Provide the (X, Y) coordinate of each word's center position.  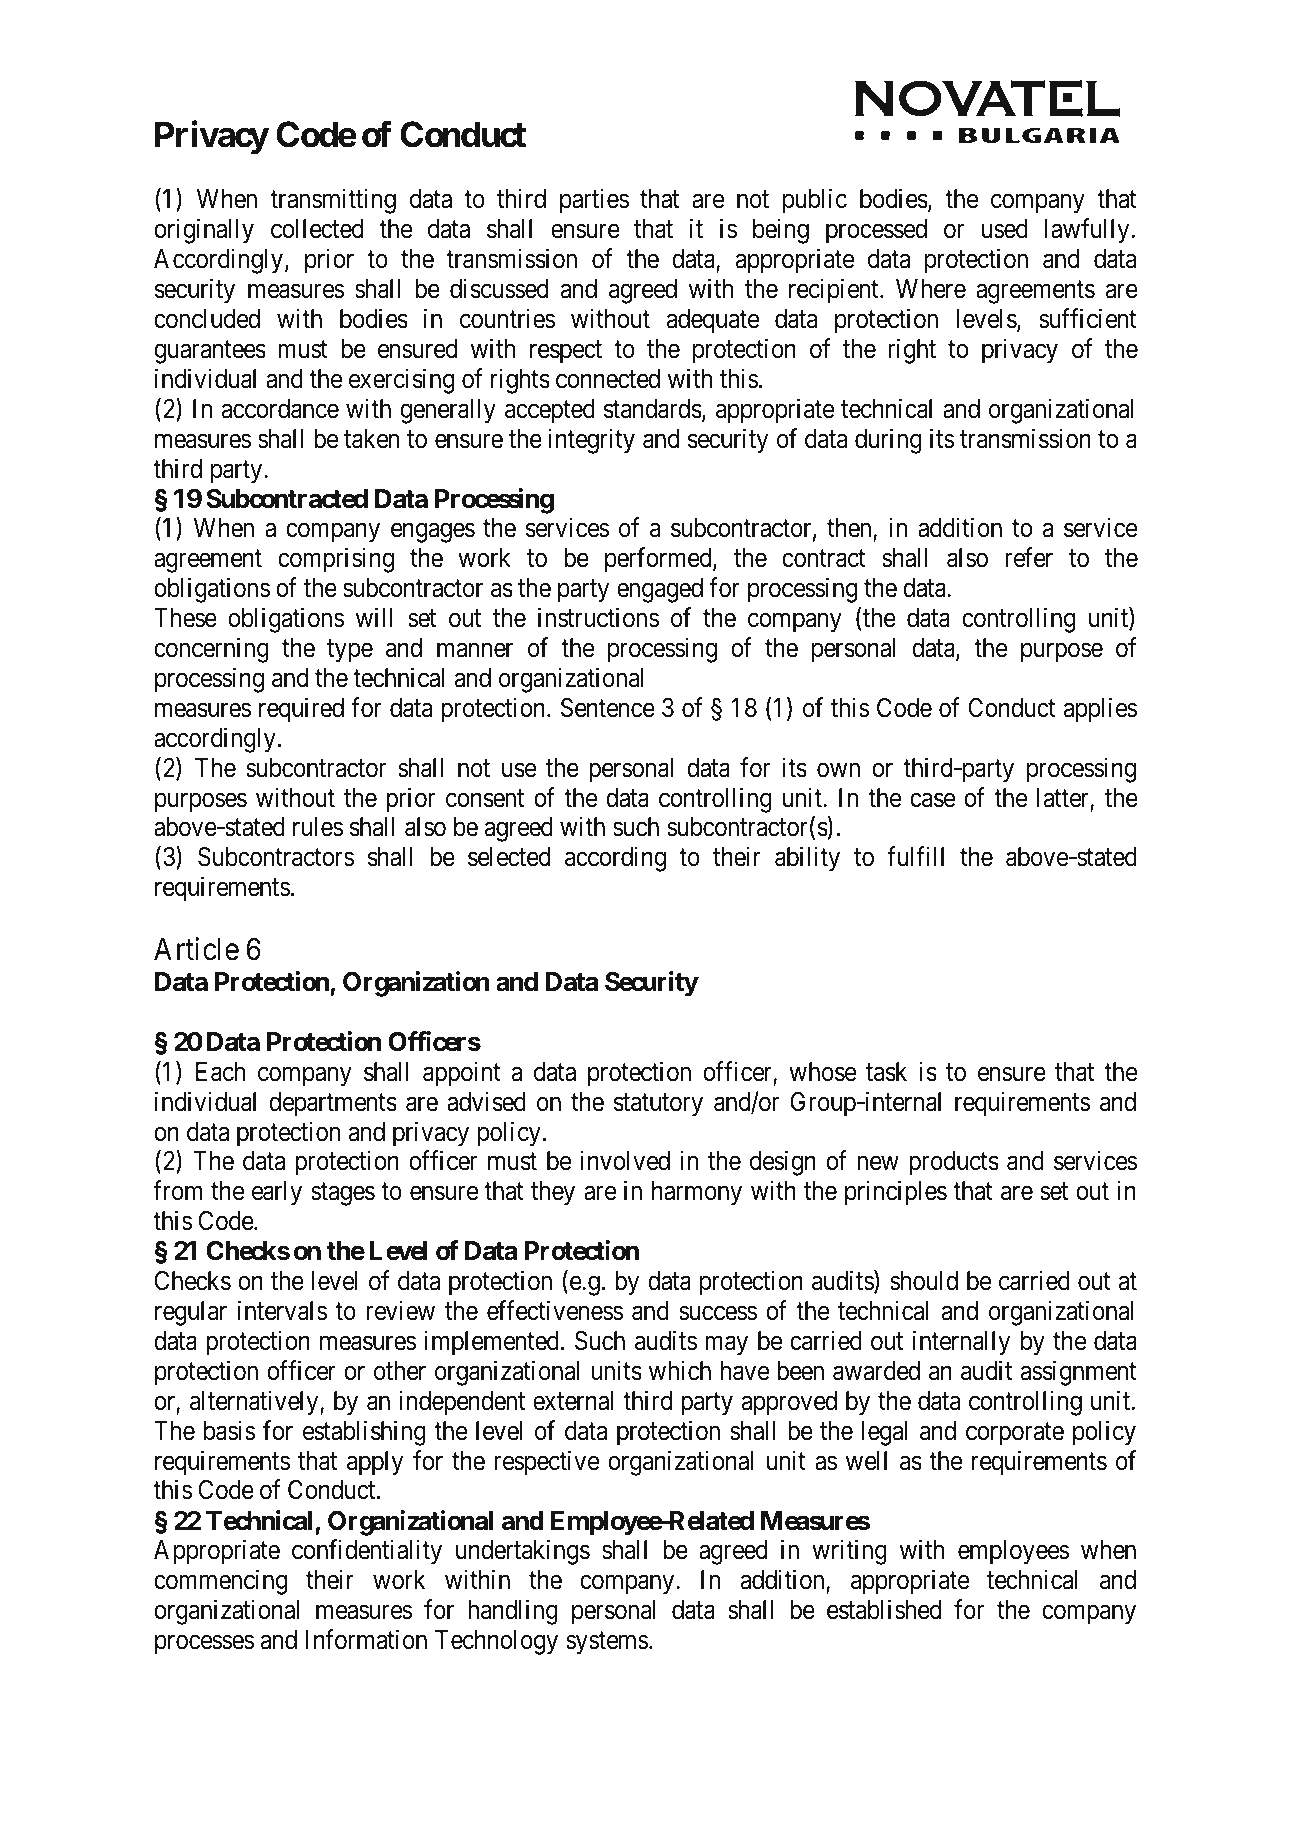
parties (594, 201)
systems (607, 1643)
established (884, 1609)
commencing (220, 1582)
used (1005, 229)
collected (317, 229)
